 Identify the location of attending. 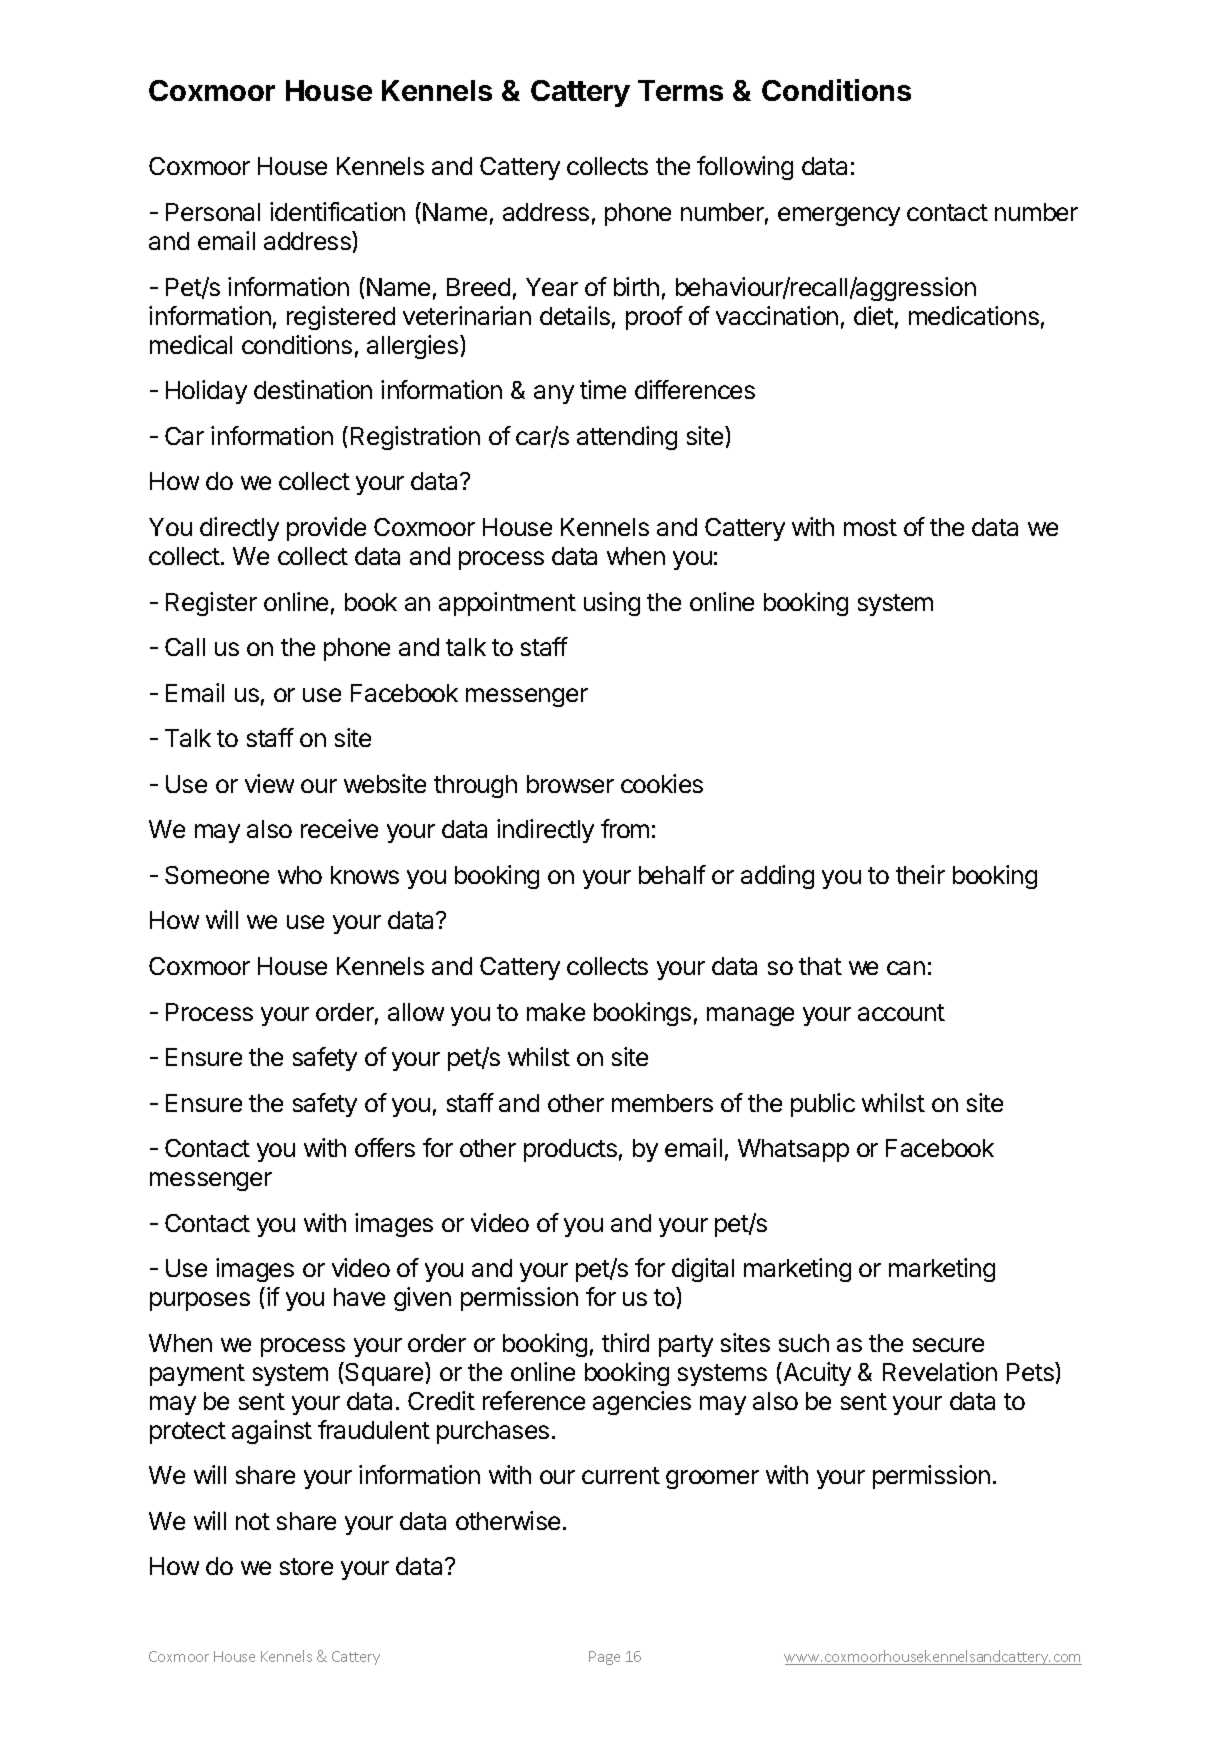
(627, 438).
